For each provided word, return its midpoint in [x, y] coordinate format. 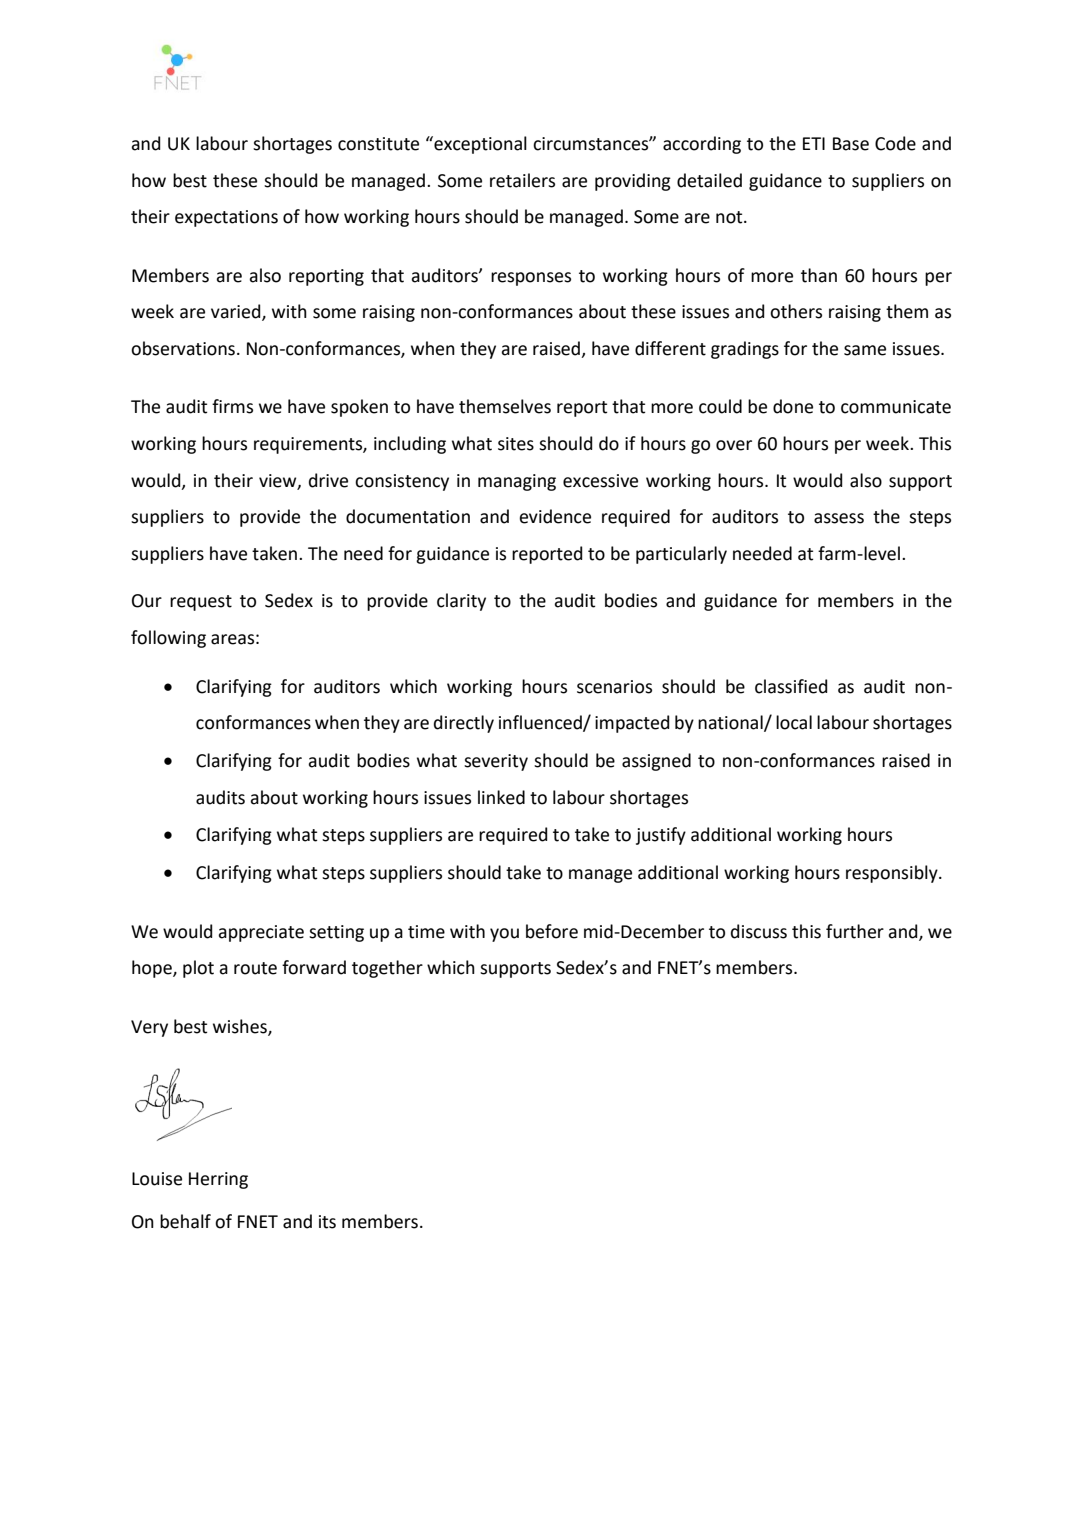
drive [328, 480]
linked [501, 797]
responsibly [893, 874]
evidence [555, 516]
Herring [218, 1180]
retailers [522, 180]
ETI [814, 143]
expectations [226, 218]
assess [839, 518]
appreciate [261, 933]
